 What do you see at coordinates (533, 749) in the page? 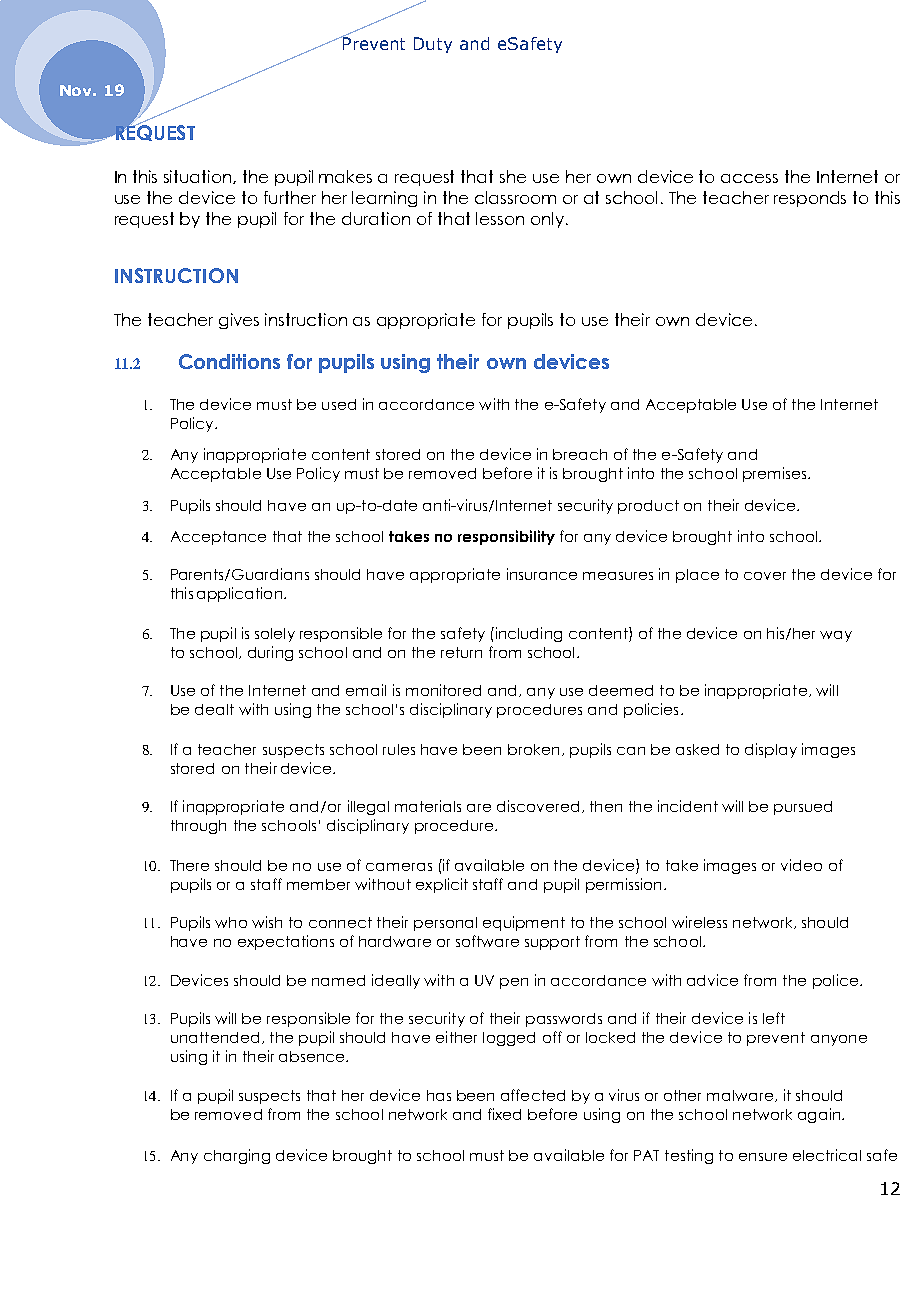
I see `broken` at bounding box center [533, 749].
